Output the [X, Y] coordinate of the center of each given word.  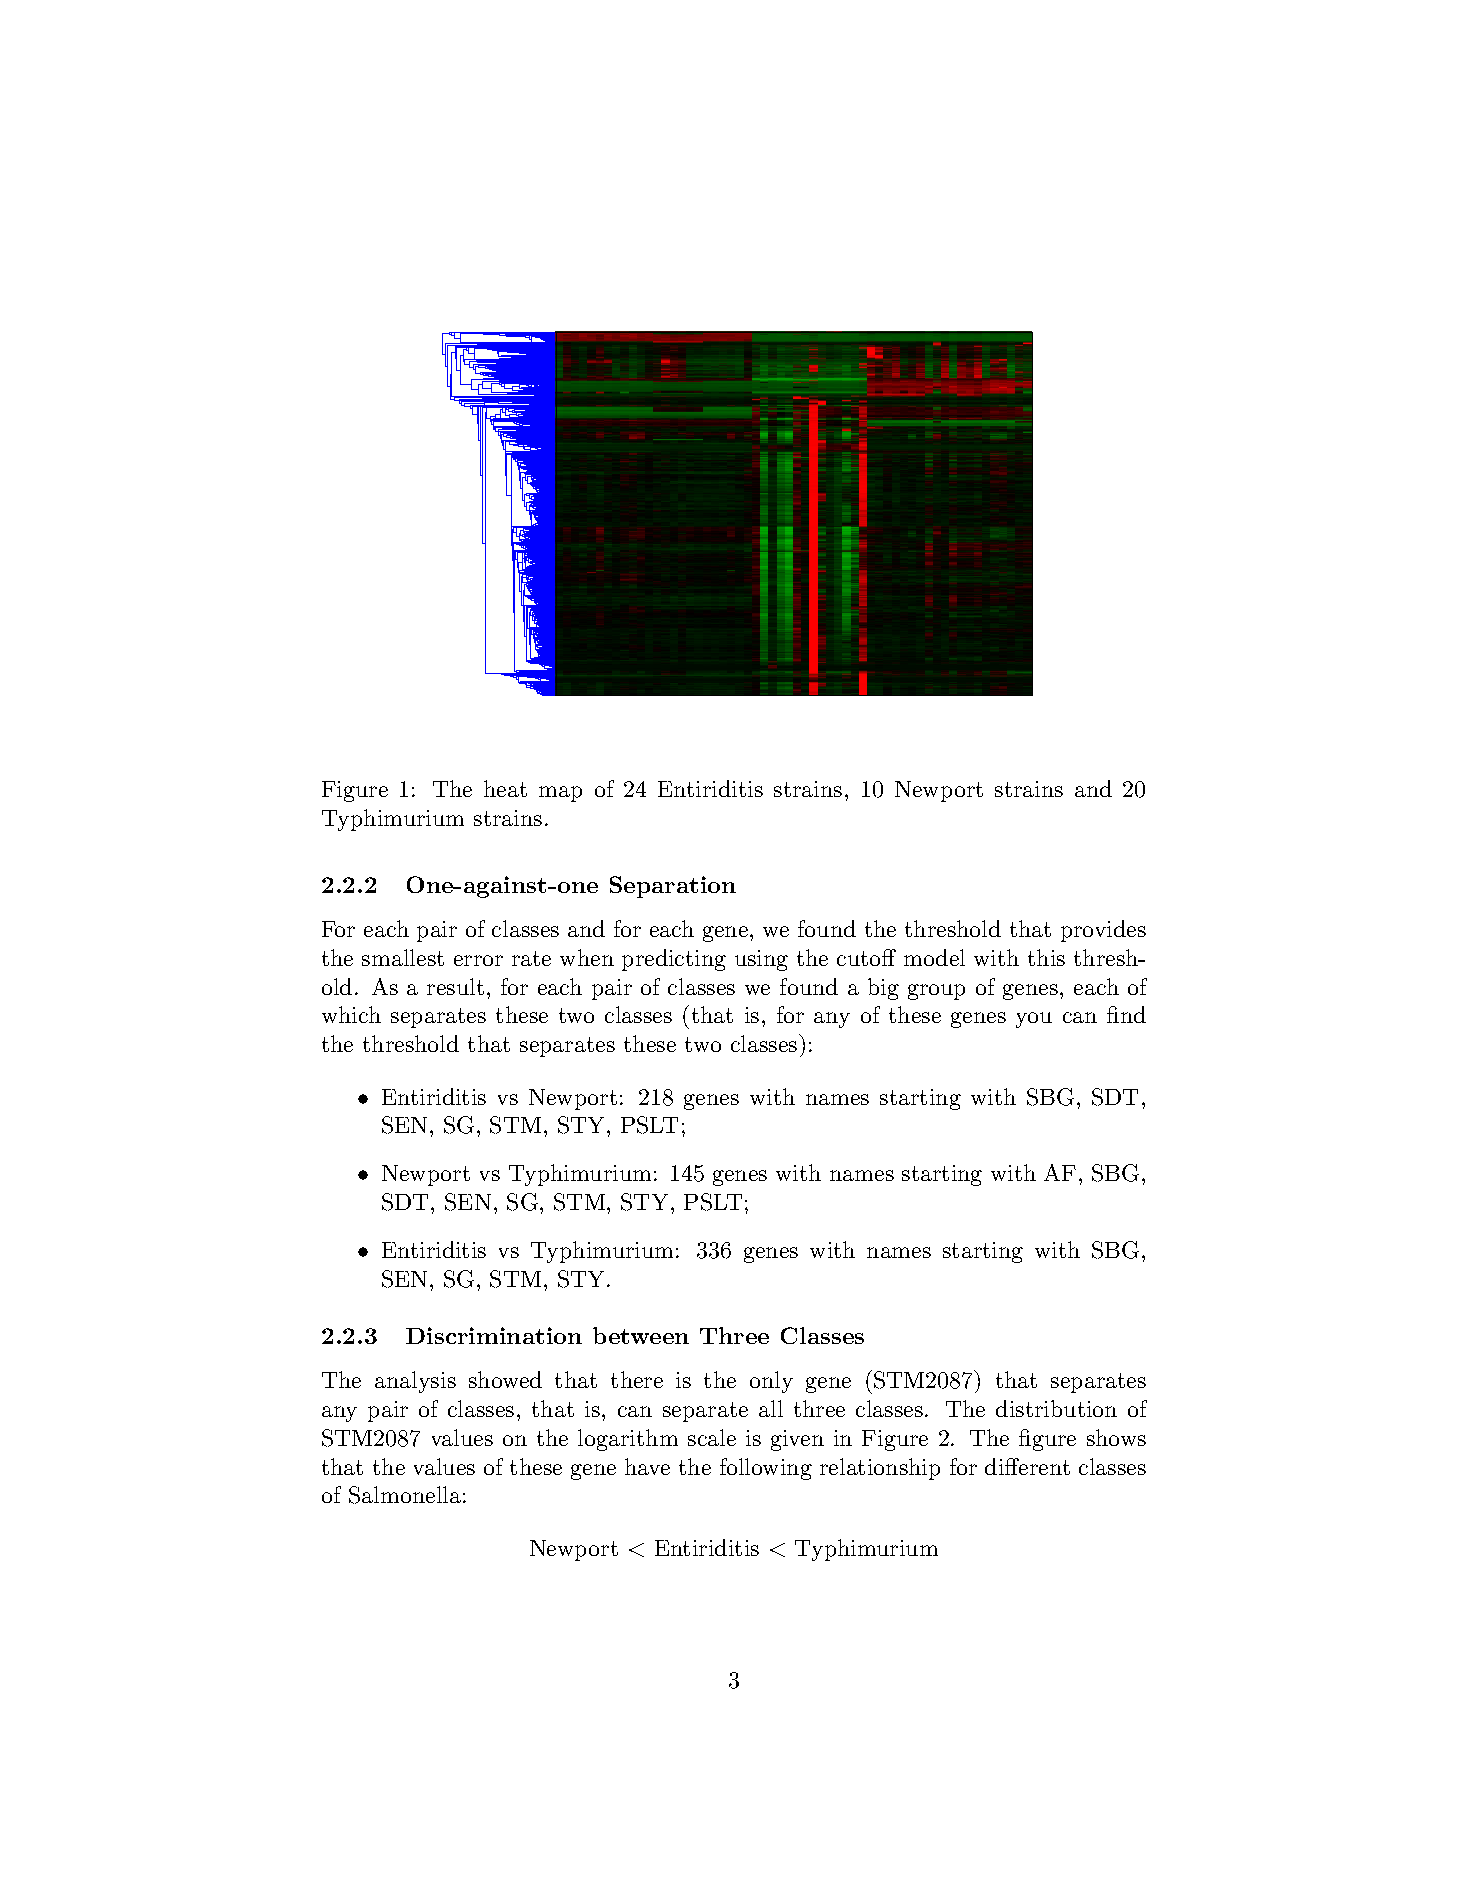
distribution [1056, 1408]
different [1027, 1466]
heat [505, 788]
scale [712, 1437]
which [351, 1014]
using [761, 960]
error [478, 960]
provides [1103, 931]
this [1046, 957]
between [641, 1335]
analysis [415, 1382]
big [883, 989]
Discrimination [494, 1335]
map [560, 794]
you [1034, 1020]
